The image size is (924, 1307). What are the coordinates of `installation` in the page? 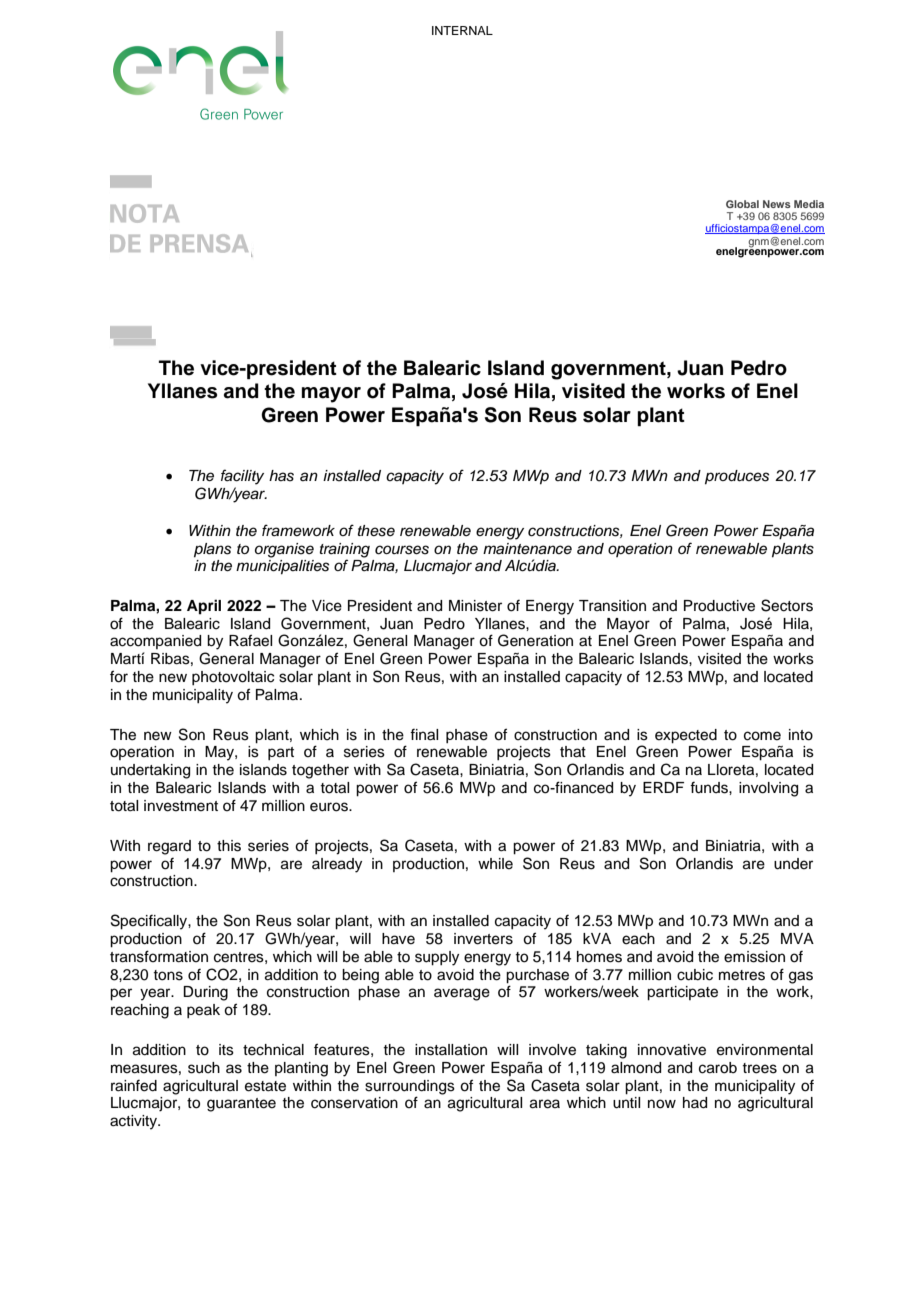 It's located at (451, 1050).
